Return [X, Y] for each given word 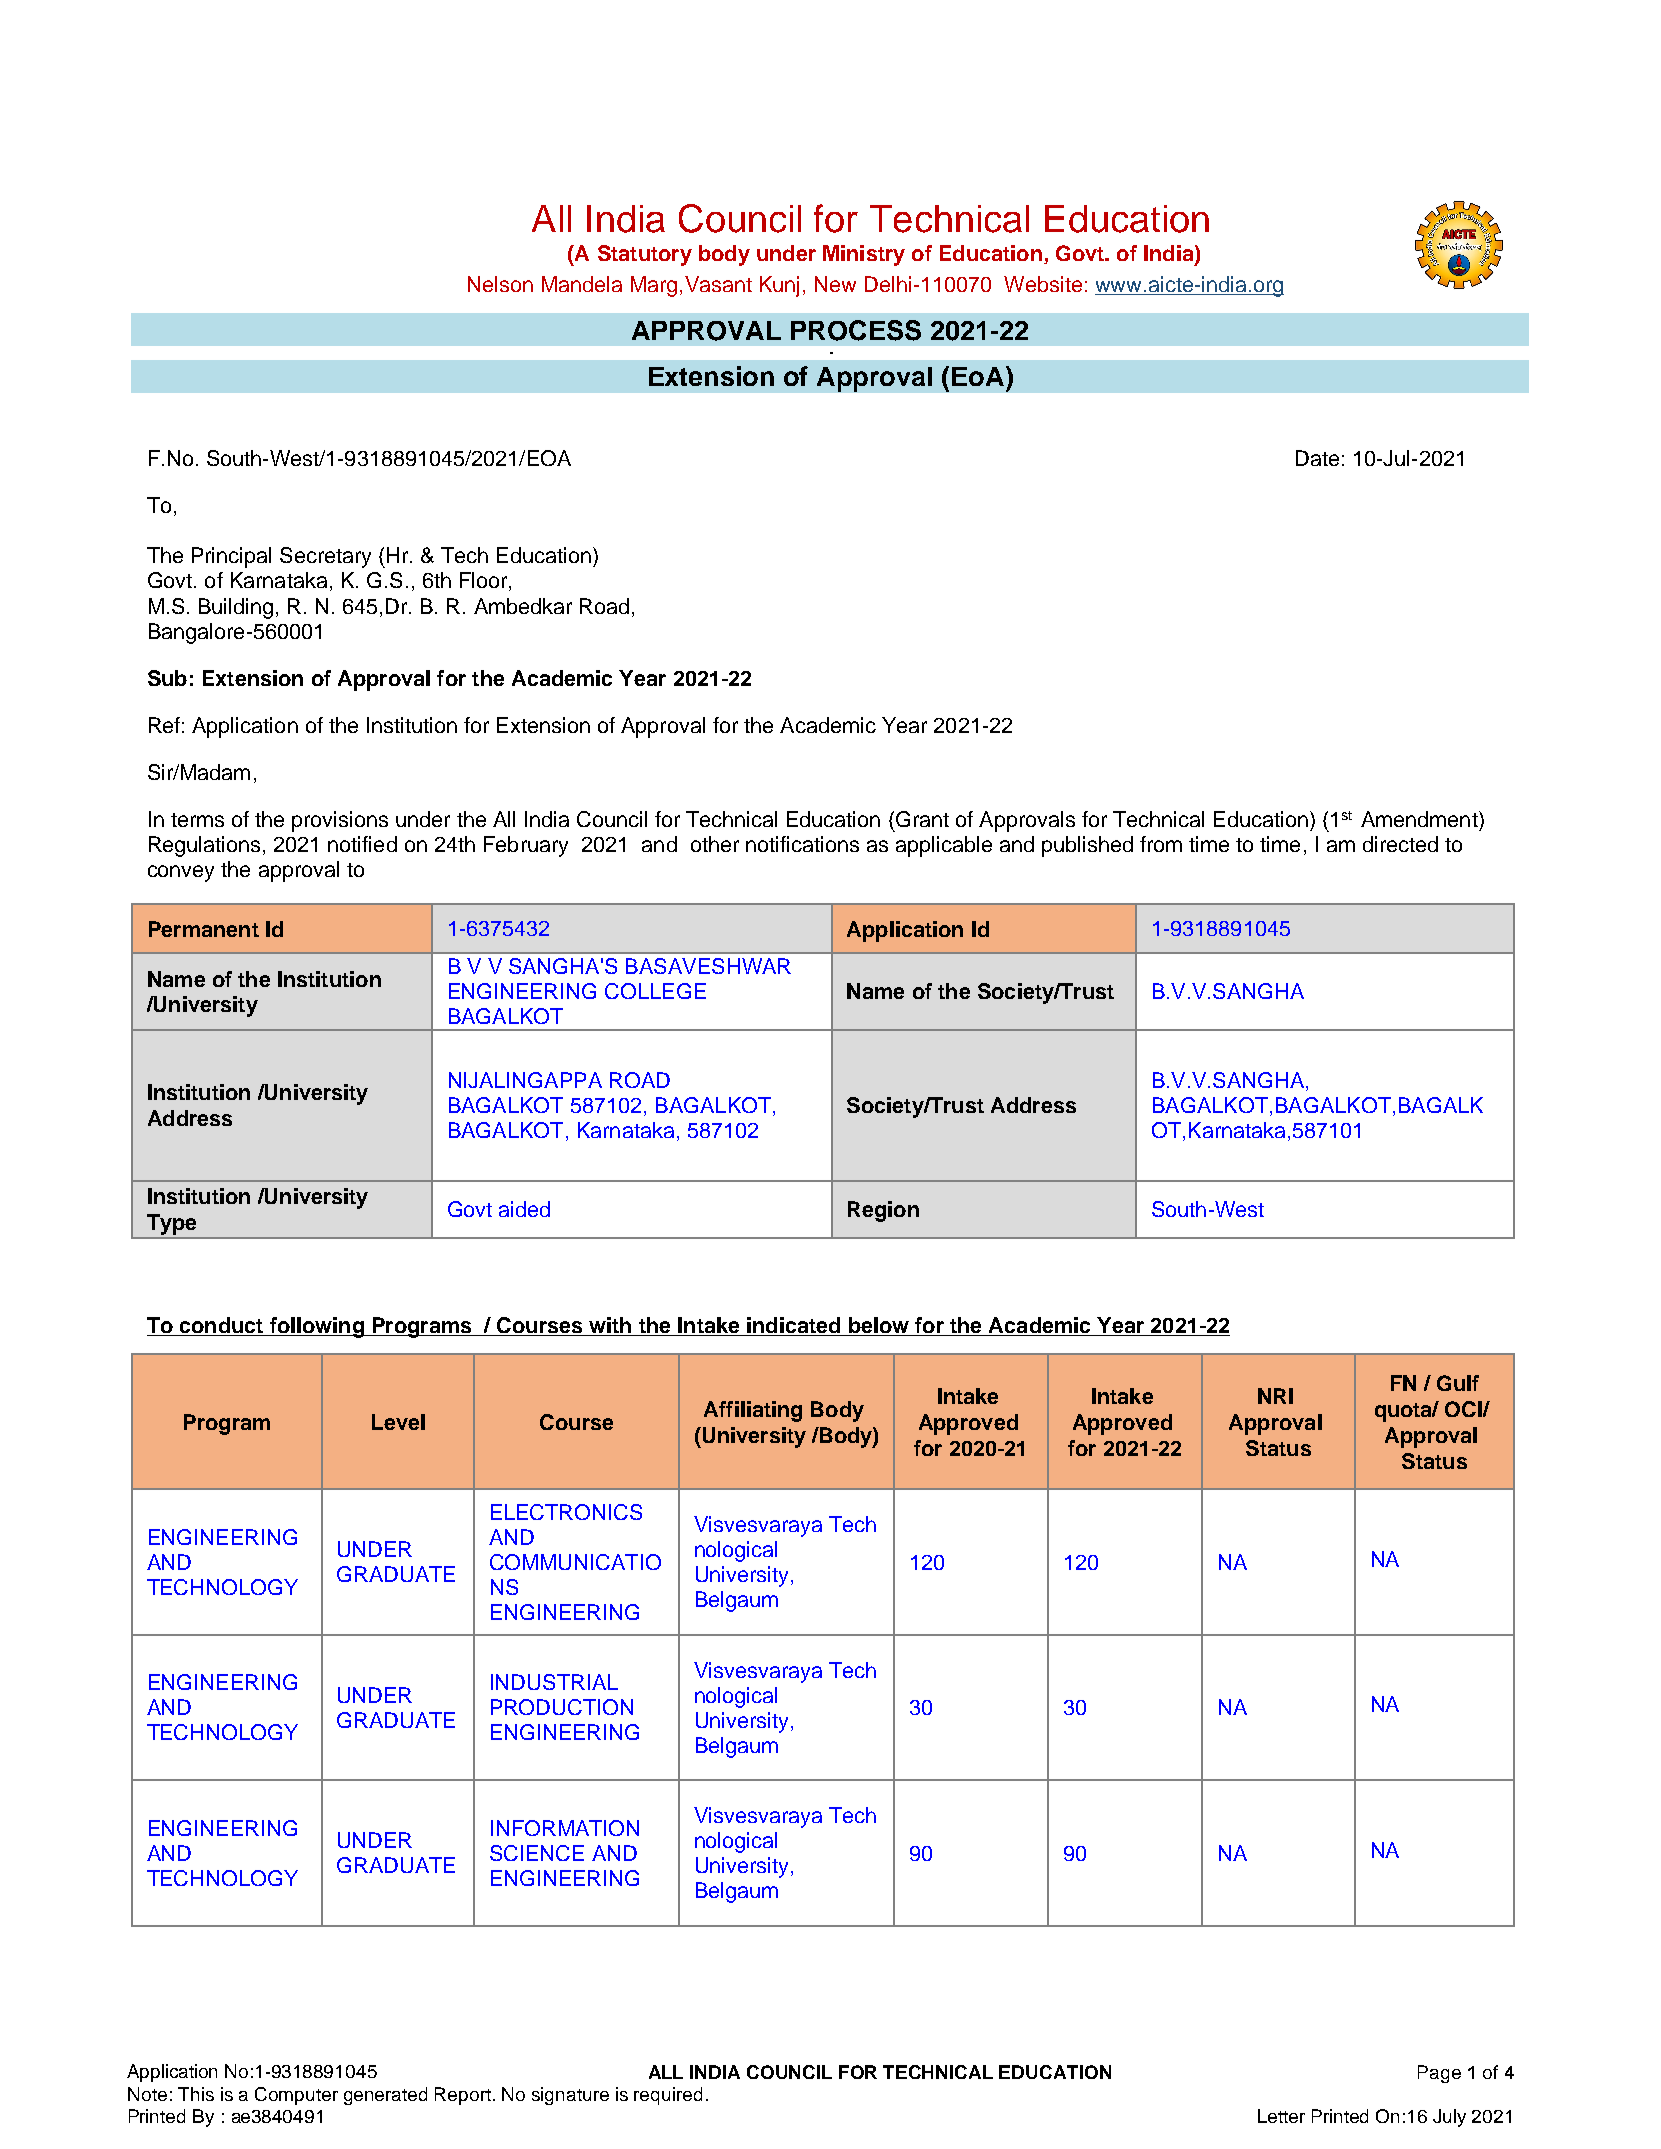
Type [171, 1224]
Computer [296, 2096]
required [668, 2096]
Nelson [500, 284]
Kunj [779, 286]
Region [883, 1211]
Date [1317, 458]
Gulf [1458, 1383]
